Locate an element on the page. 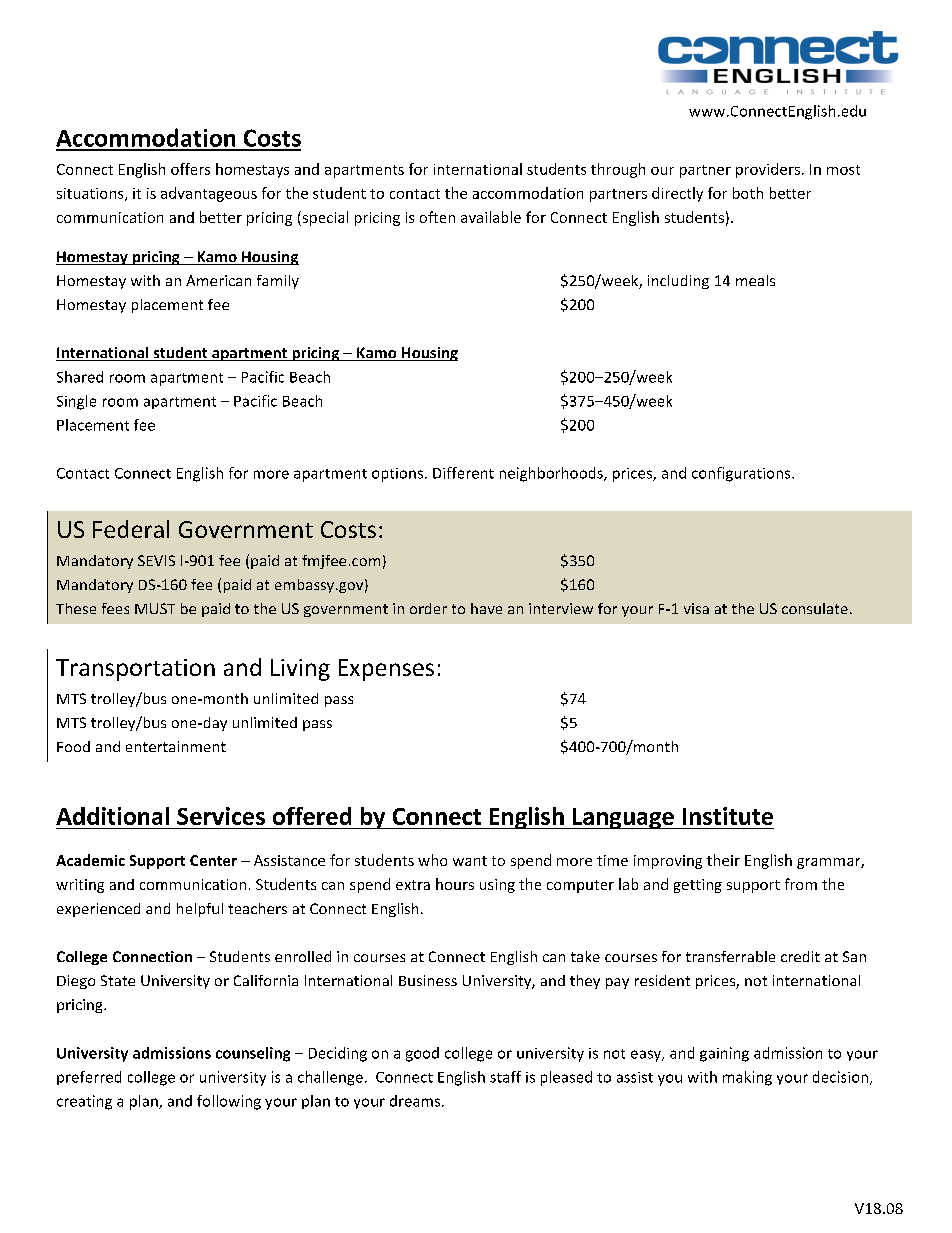  making is located at coordinates (747, 1078).
